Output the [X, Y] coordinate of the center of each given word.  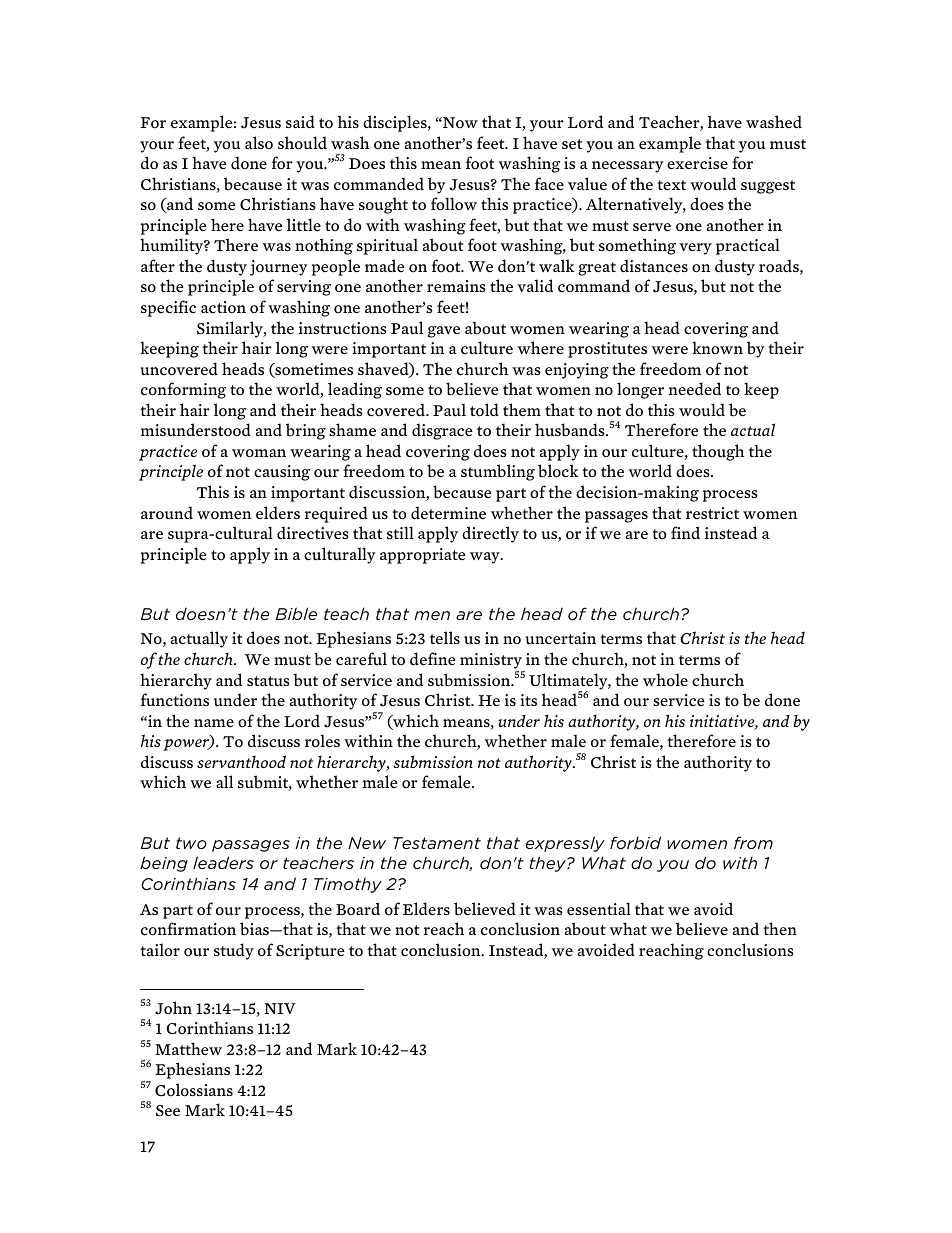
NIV [280, 1008]
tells [445, 638]
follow [454, 204]
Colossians [194, 1090]
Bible [296, 613]
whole [665, 680]
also [259, 143]
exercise [697, 163]
